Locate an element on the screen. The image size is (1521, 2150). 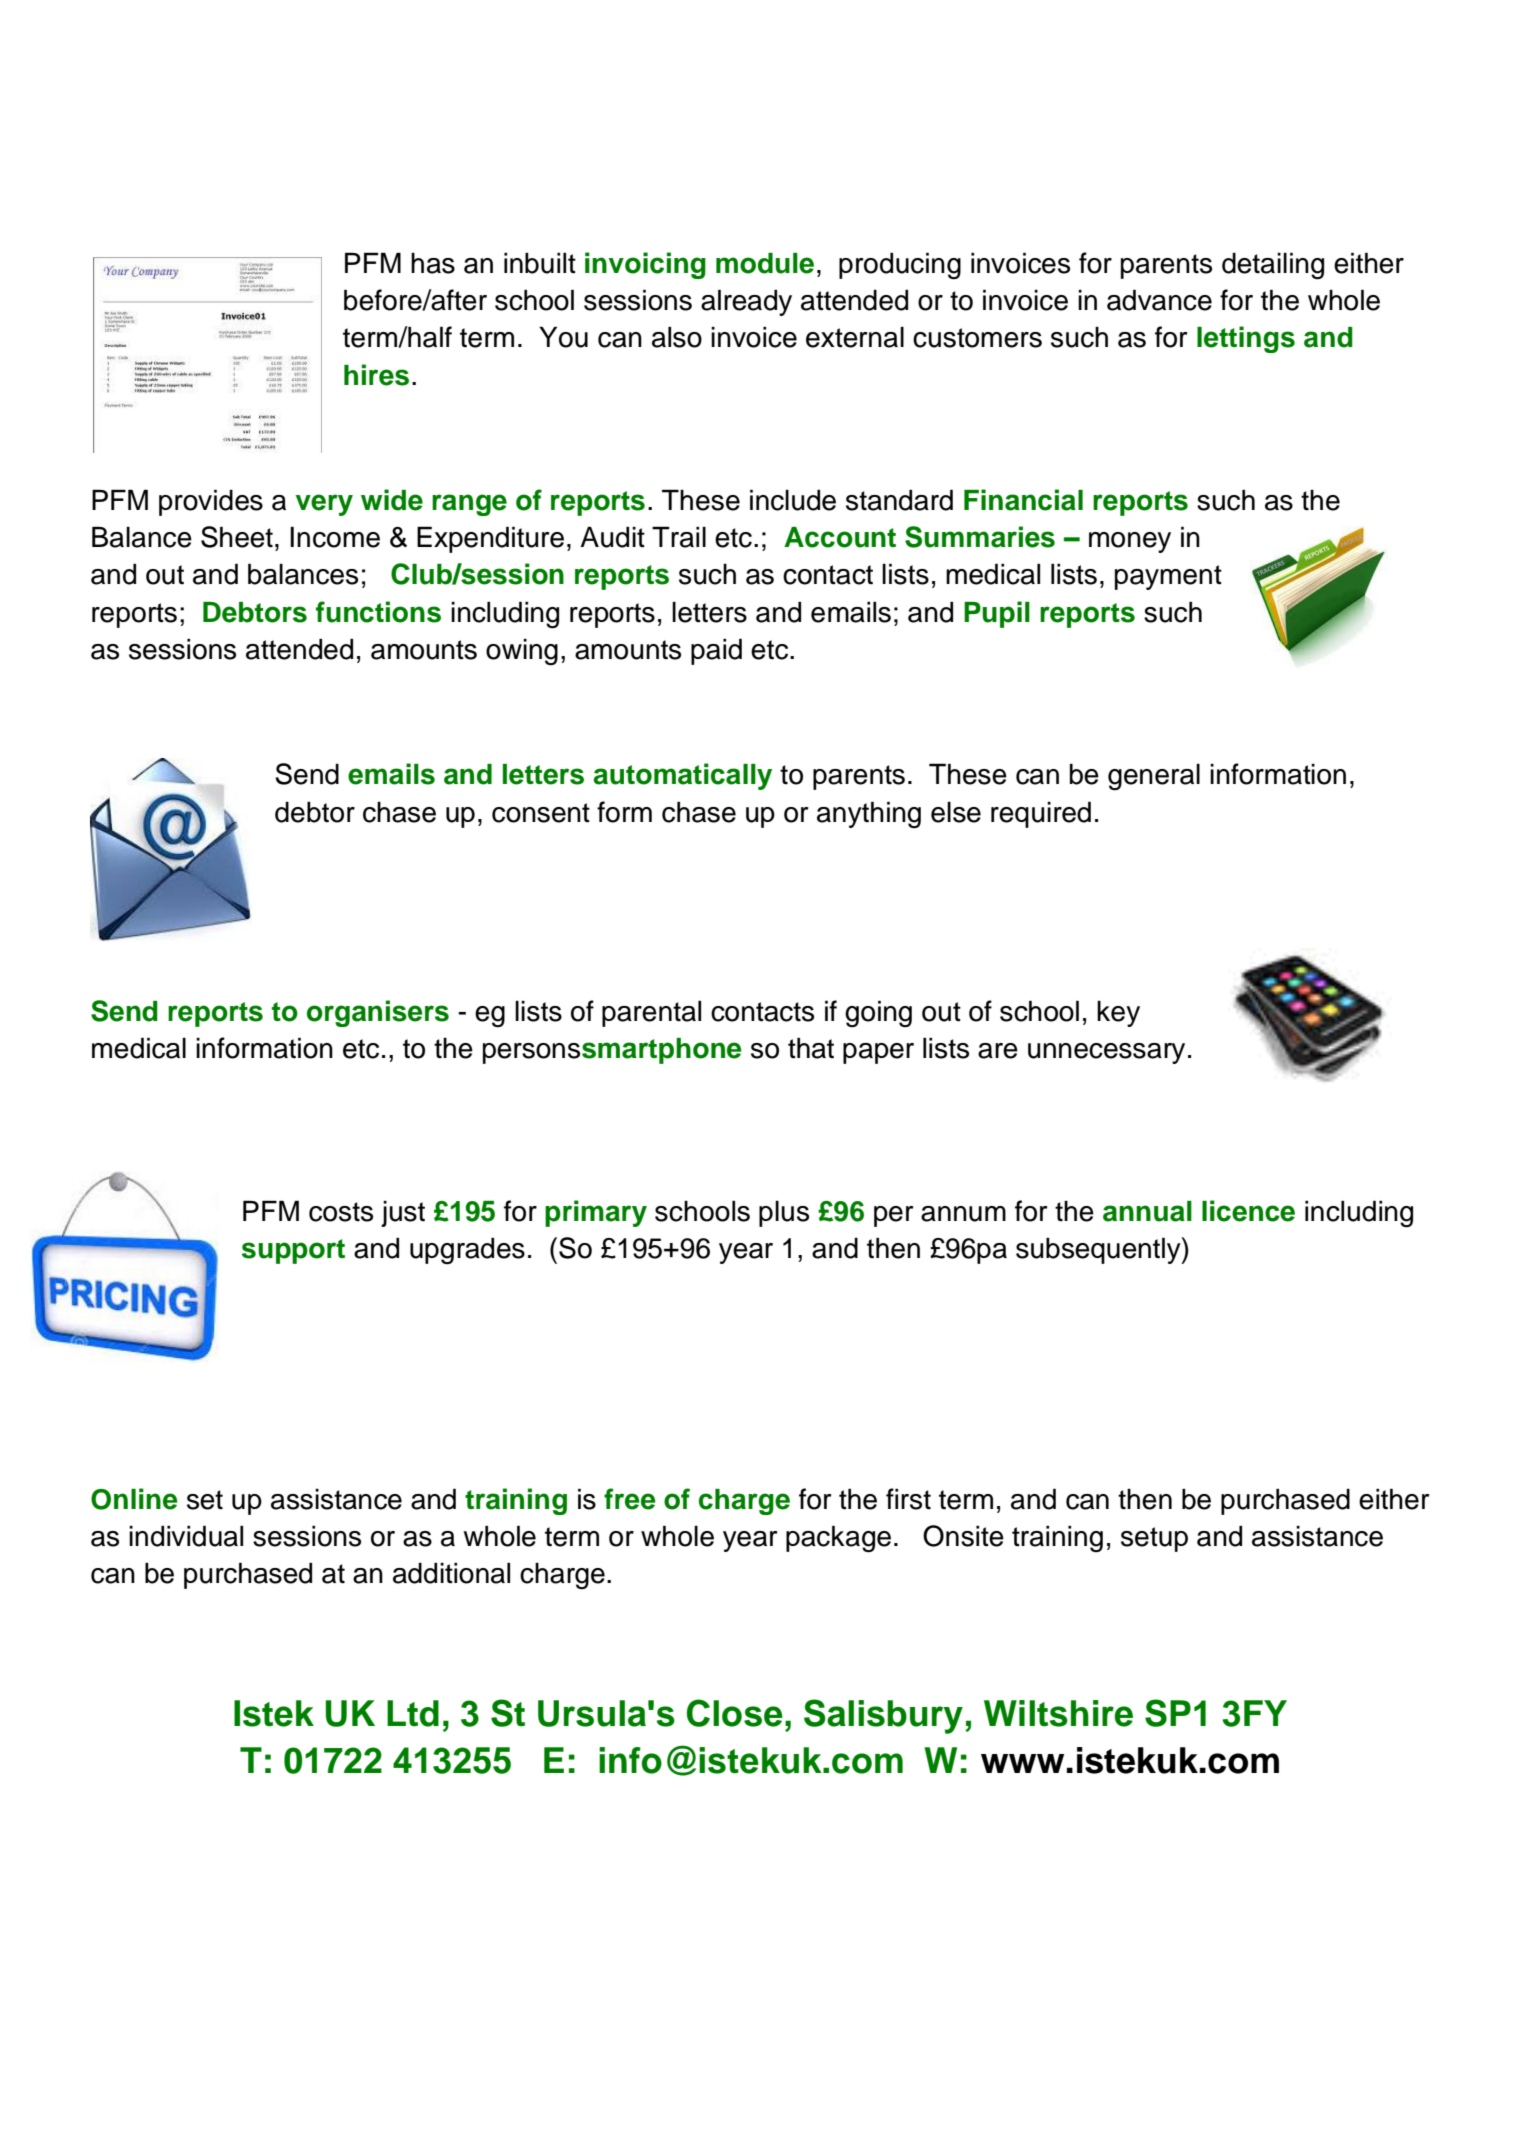
functions is located at coordinates (378, 612).
